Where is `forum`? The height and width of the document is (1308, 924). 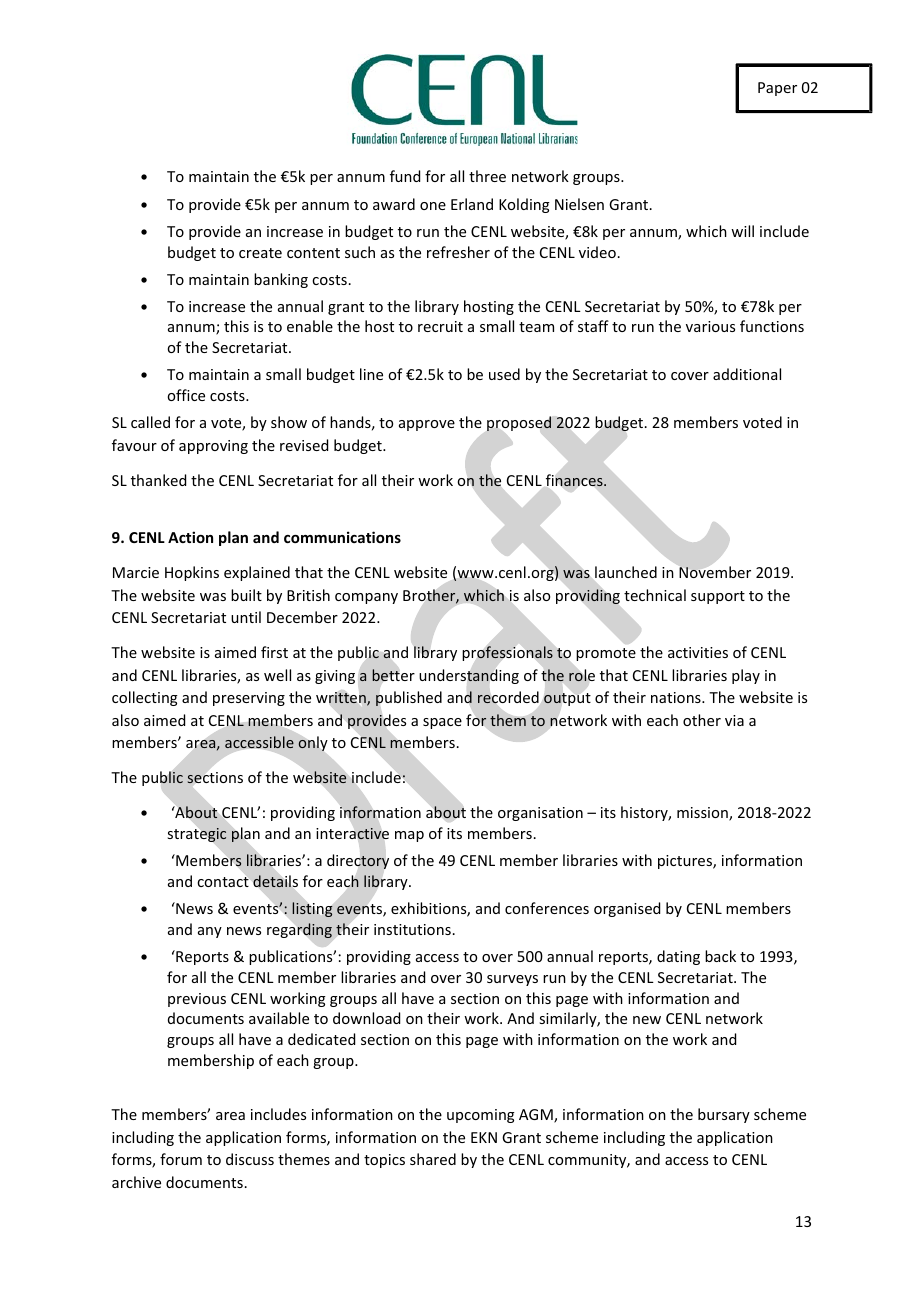 forum is located at coordinates (181, 1159).
